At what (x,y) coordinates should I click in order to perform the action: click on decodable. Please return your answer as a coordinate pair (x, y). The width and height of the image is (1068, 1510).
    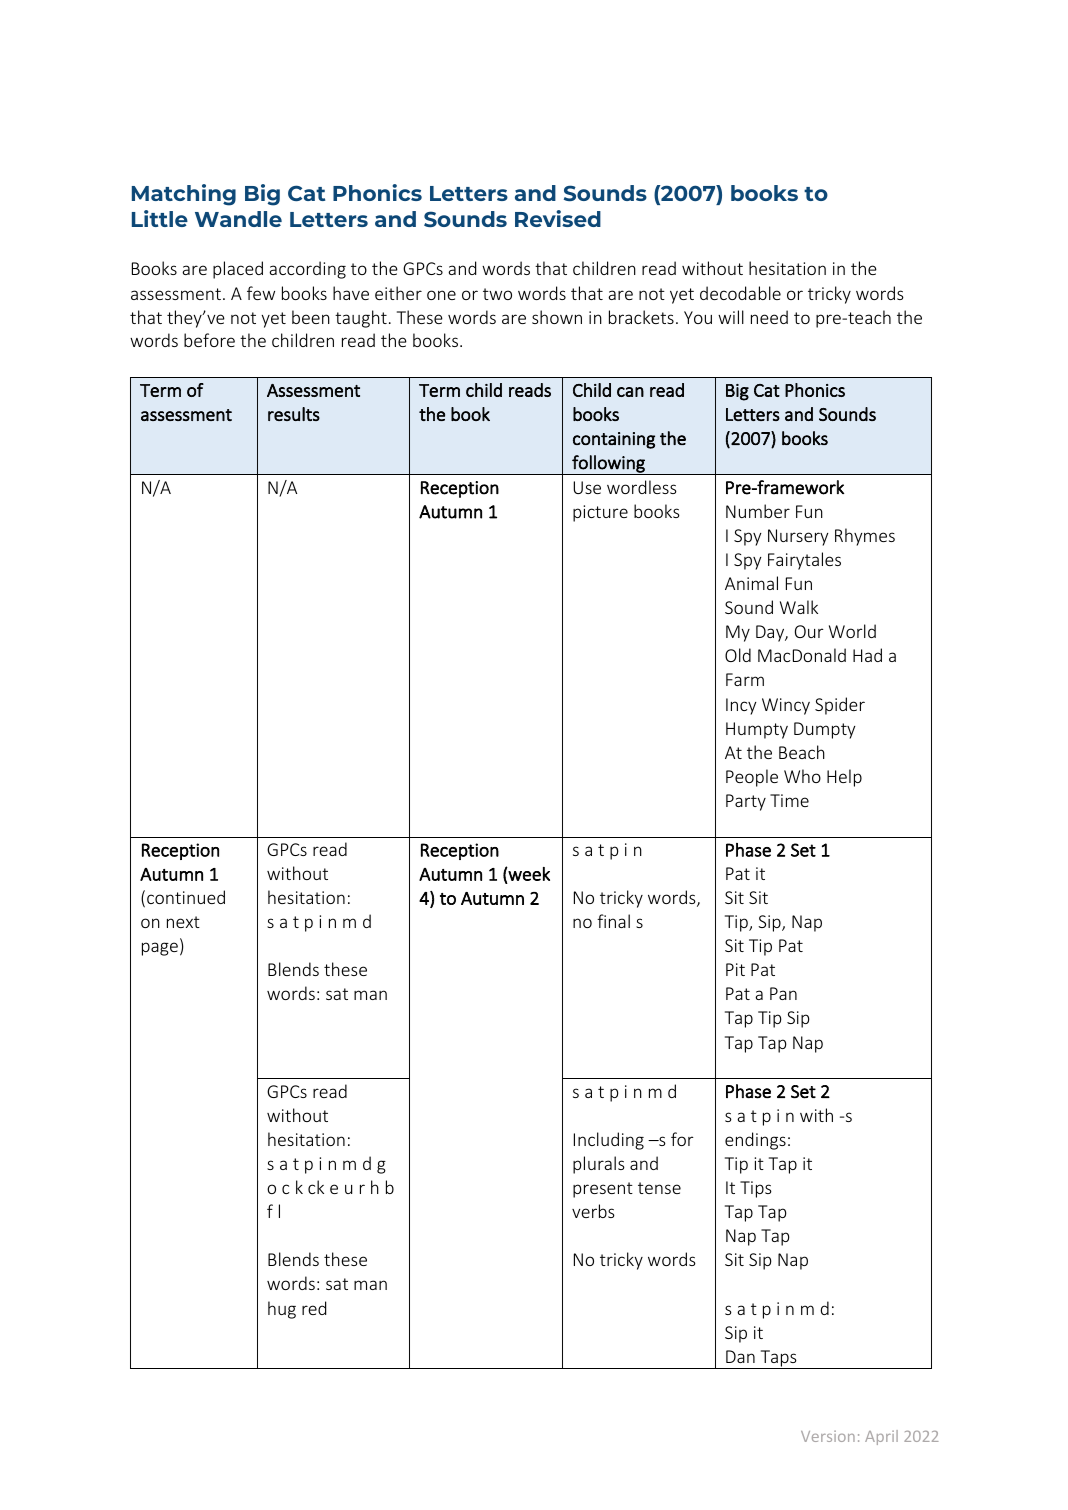
    Looking at the image, I should click on (740, 293).
